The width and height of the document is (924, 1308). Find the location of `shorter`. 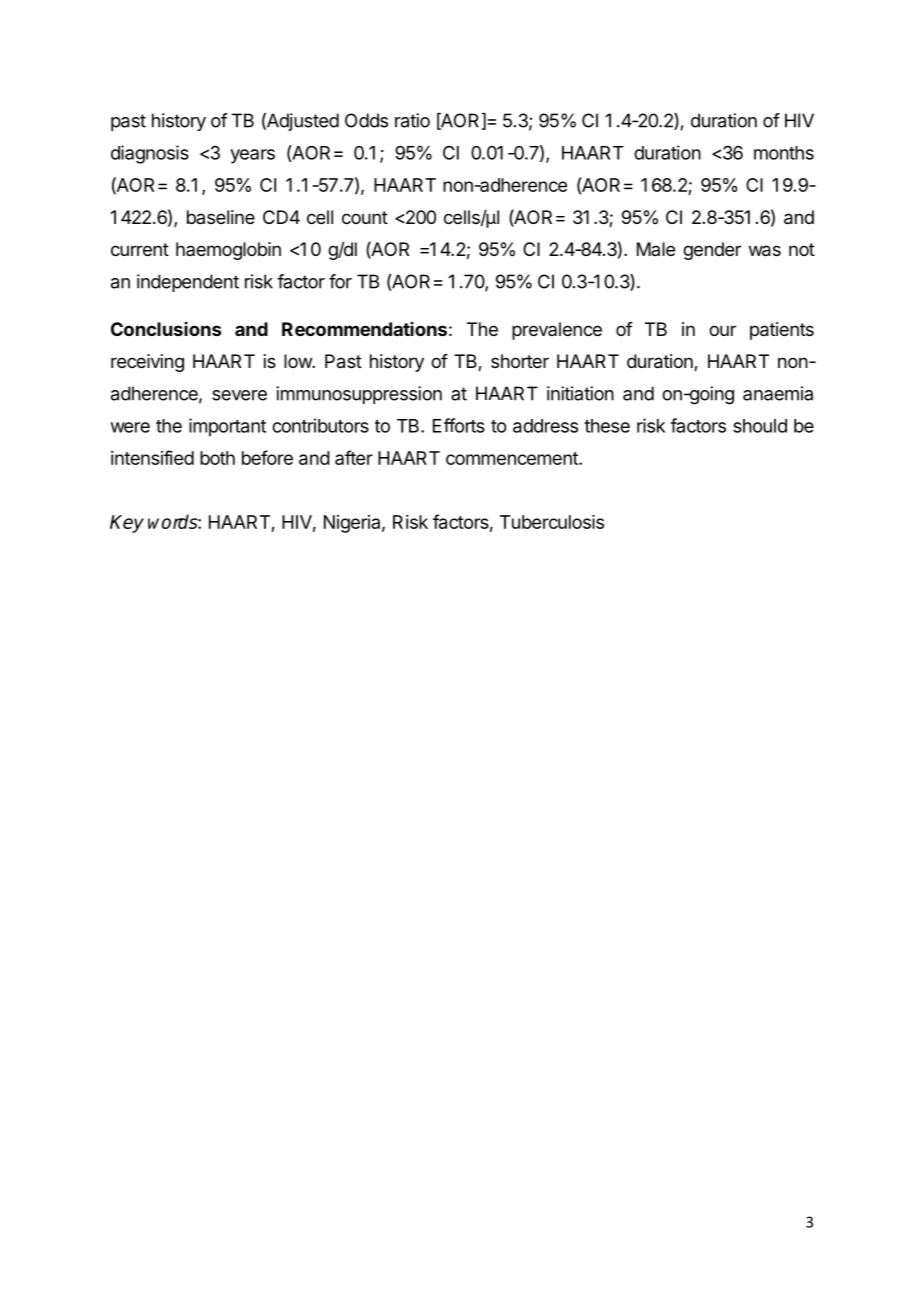

shorter is located at coordinates (520, 361).
